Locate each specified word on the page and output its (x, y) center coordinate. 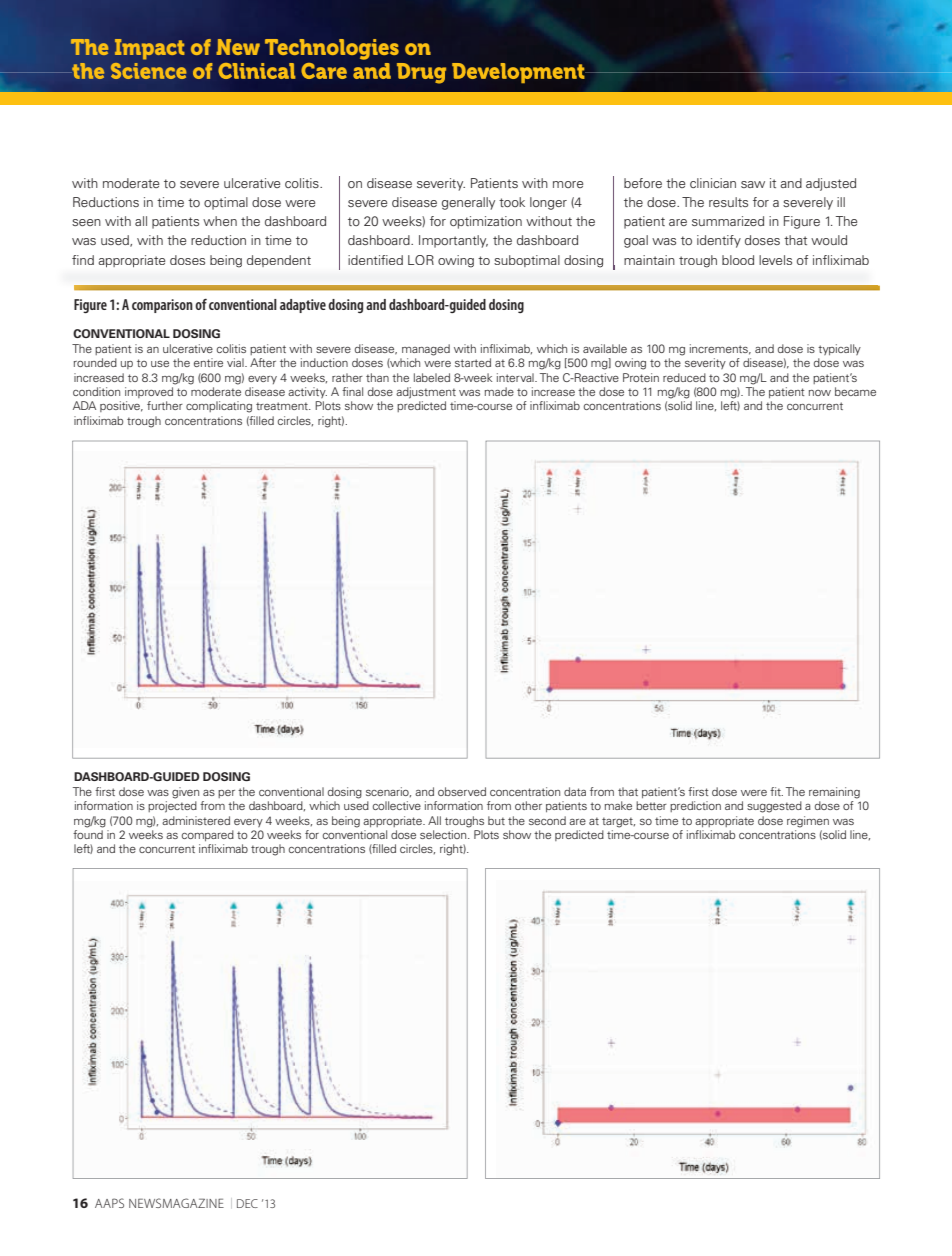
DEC (247, 1203)
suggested (774, 807)
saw (753, 184)
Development (519, 73)
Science (148, 71)
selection (444, 834)
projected (172, 807)
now (820, 393)
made (499, 391)
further (165, 405)
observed (462, 791)
